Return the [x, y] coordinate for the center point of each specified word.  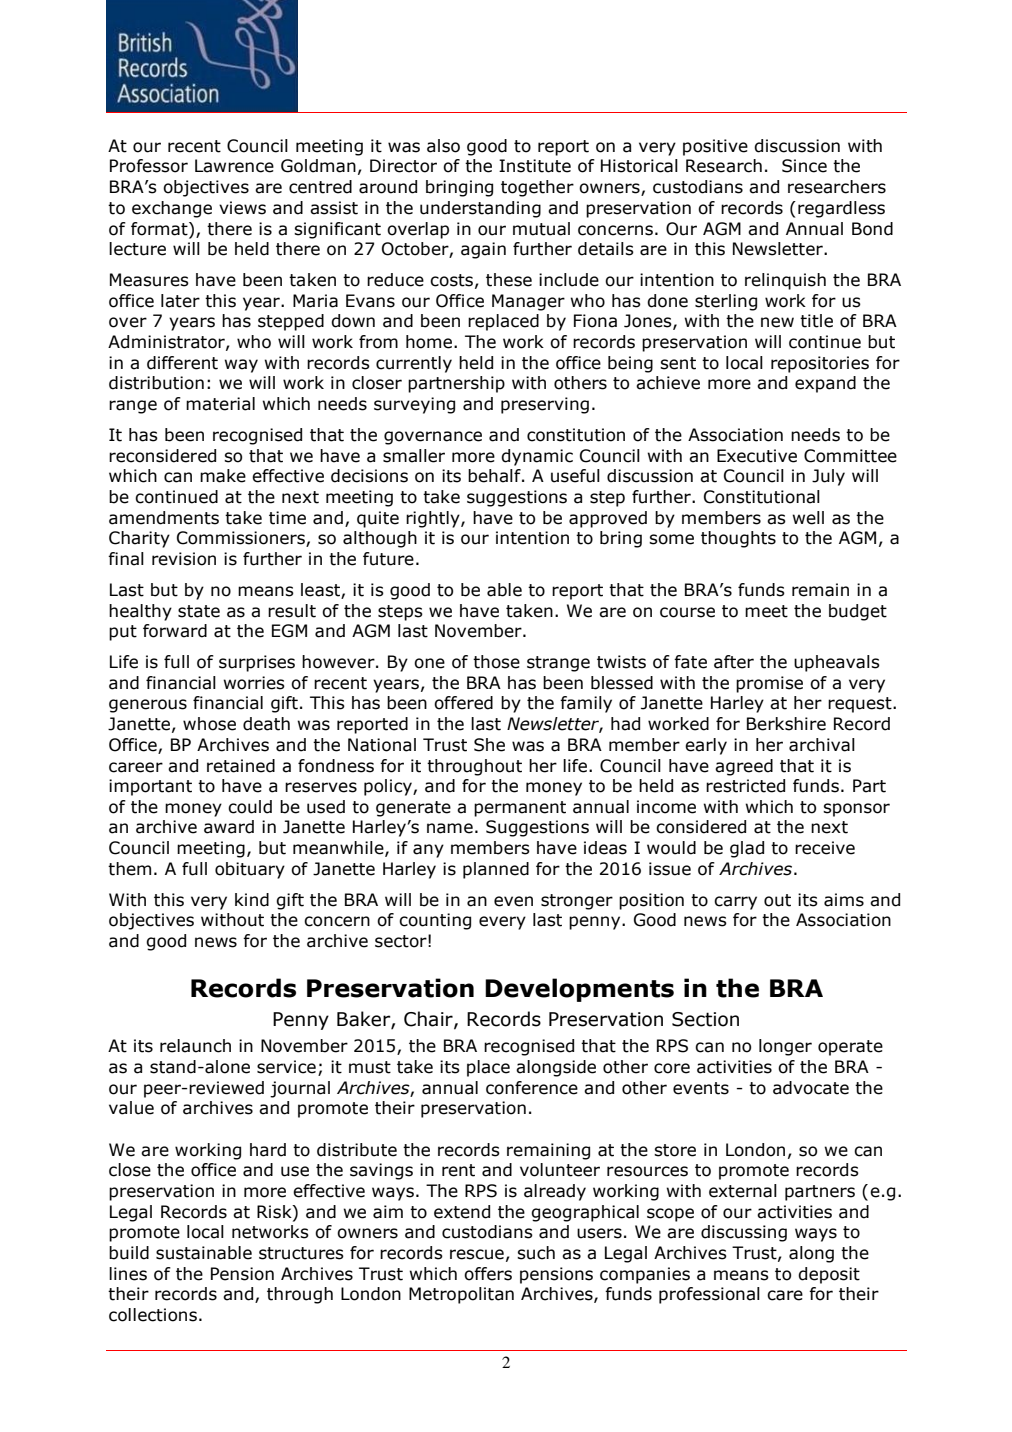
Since [804, 166]
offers [488, 1274]
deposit [829, 1275]
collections [153, 1315]
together [537, 188]
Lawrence [234, 166]
